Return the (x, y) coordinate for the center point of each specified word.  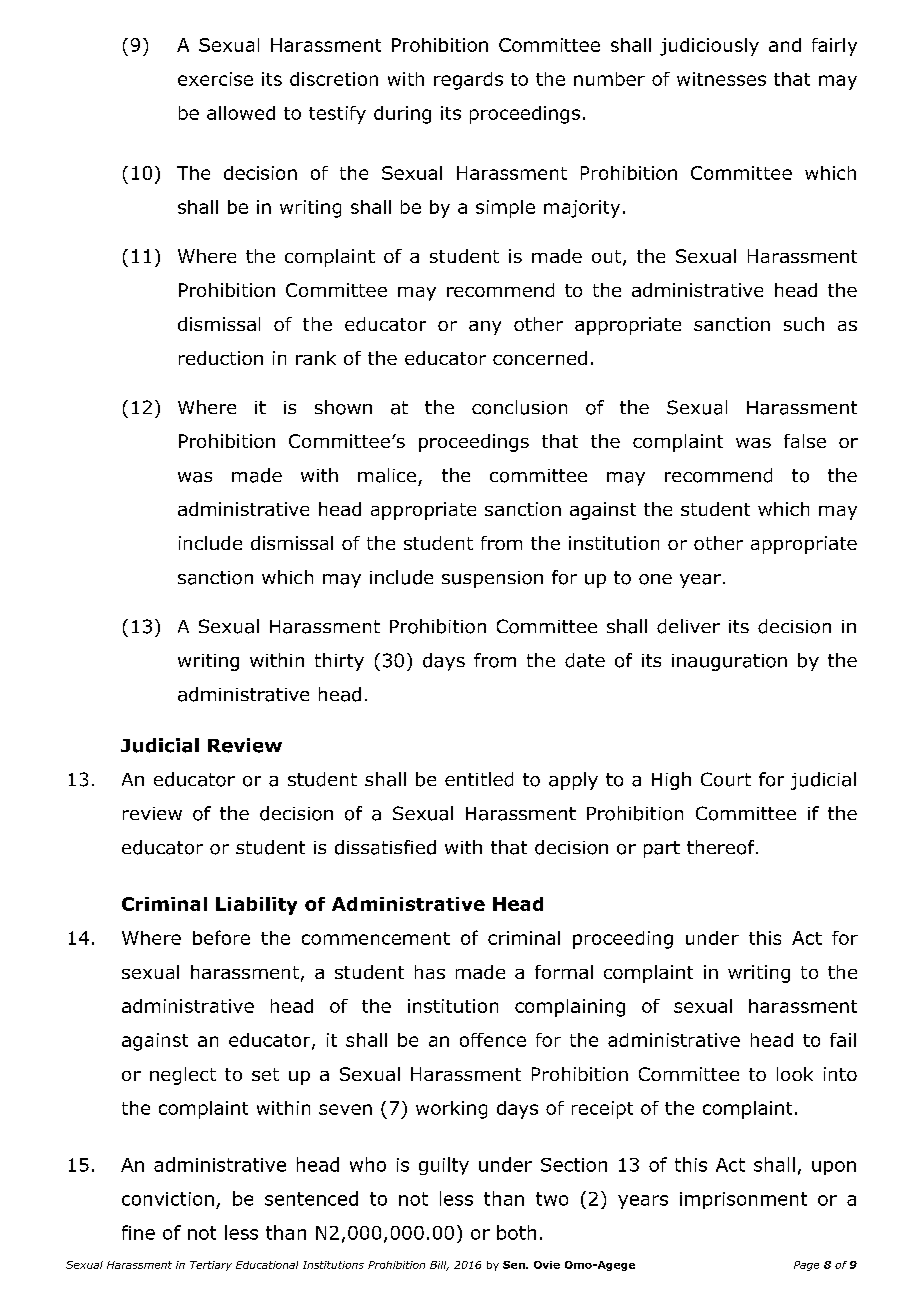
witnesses (721, 79)
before (221, 937)
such (804, 324)
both (516, 1232)
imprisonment (743, 1200)
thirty (339, 662)
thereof (722, 847)
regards (468, 81)
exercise (215, 79)
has (430, 972)
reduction (221, 358)
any (485, 328)
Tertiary (211, 1266)
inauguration (729, 662)
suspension (492, 579)
